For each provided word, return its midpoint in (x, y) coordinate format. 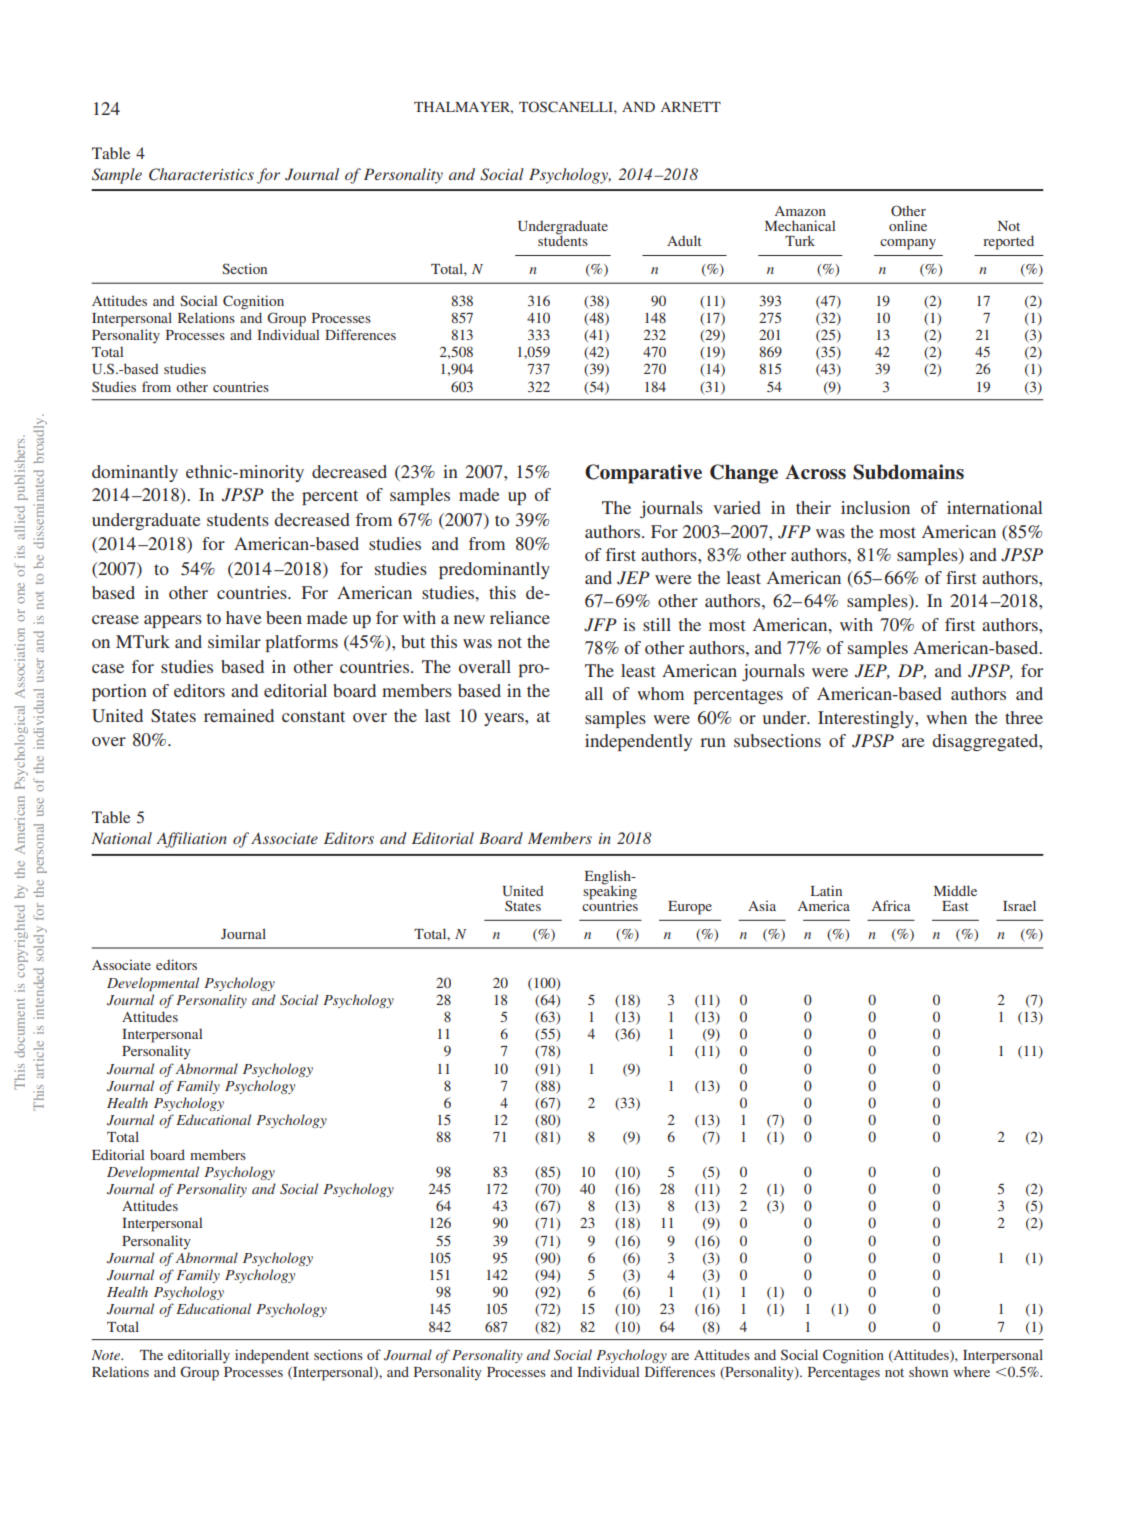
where (971, 1372)
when (946, 717)
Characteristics (201, 174)
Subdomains (908, 472)
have (244, 617)
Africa (891, 905)
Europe (690, 908)
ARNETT (691, 107)
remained (239, 715)
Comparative (643, 474)
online (908, 225)
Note (107, 1355)
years (505, 719)
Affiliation (191, 840)
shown (928, 1371)
